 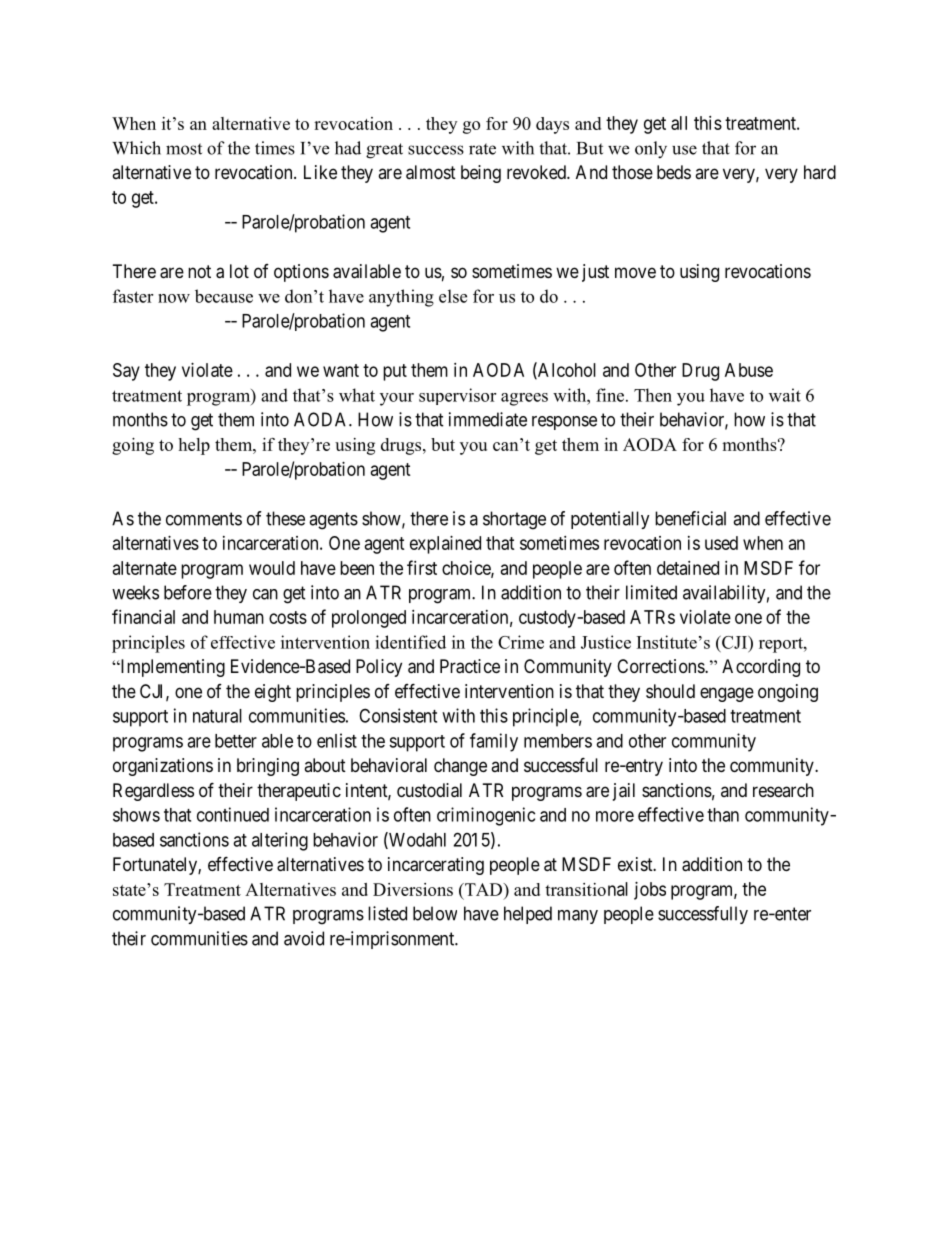 What do you see at coordinates (482, 149) in the screenshot?
I see `rate` at bounding box center [482, 149].
